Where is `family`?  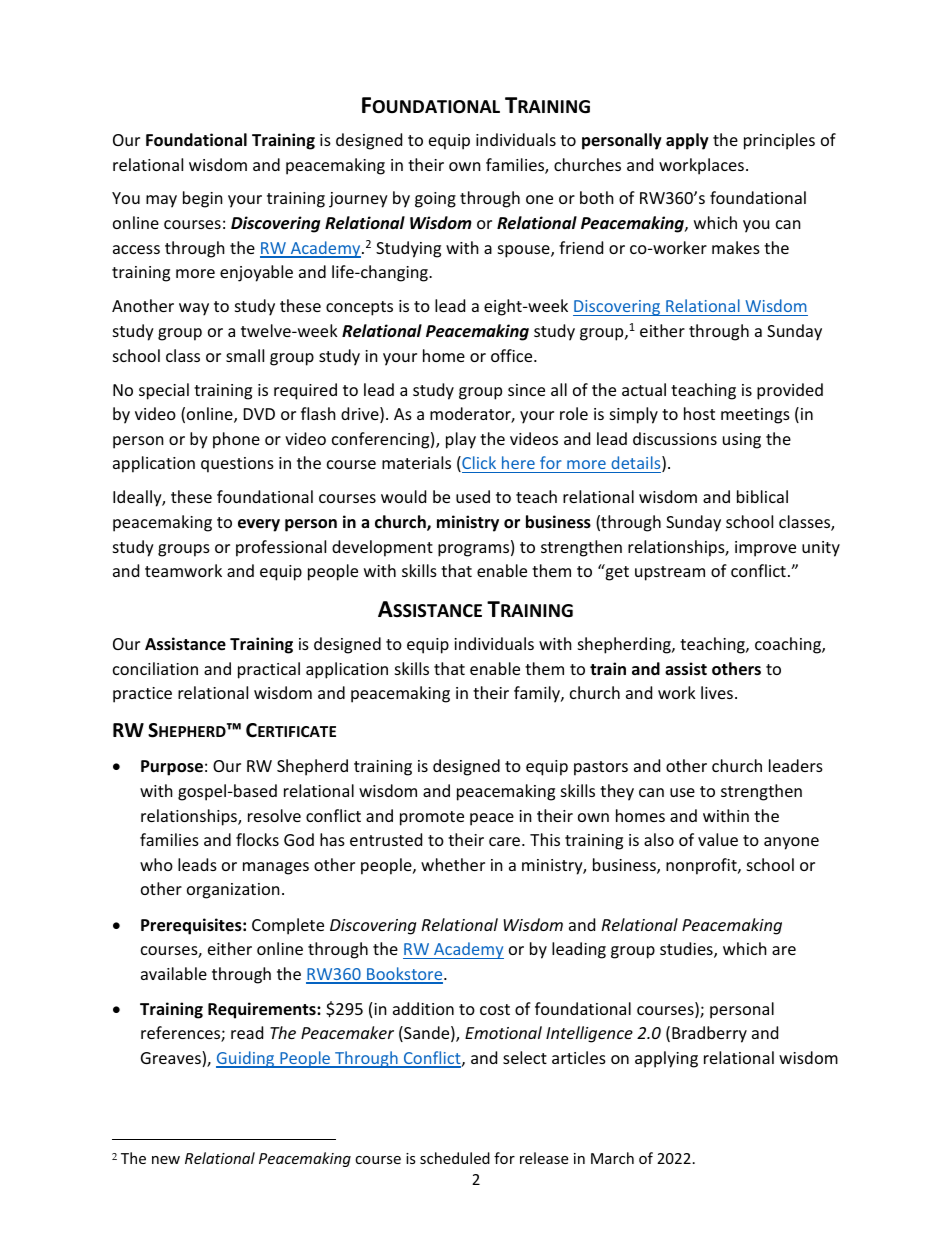 family is located at coordinates (538, 694).
